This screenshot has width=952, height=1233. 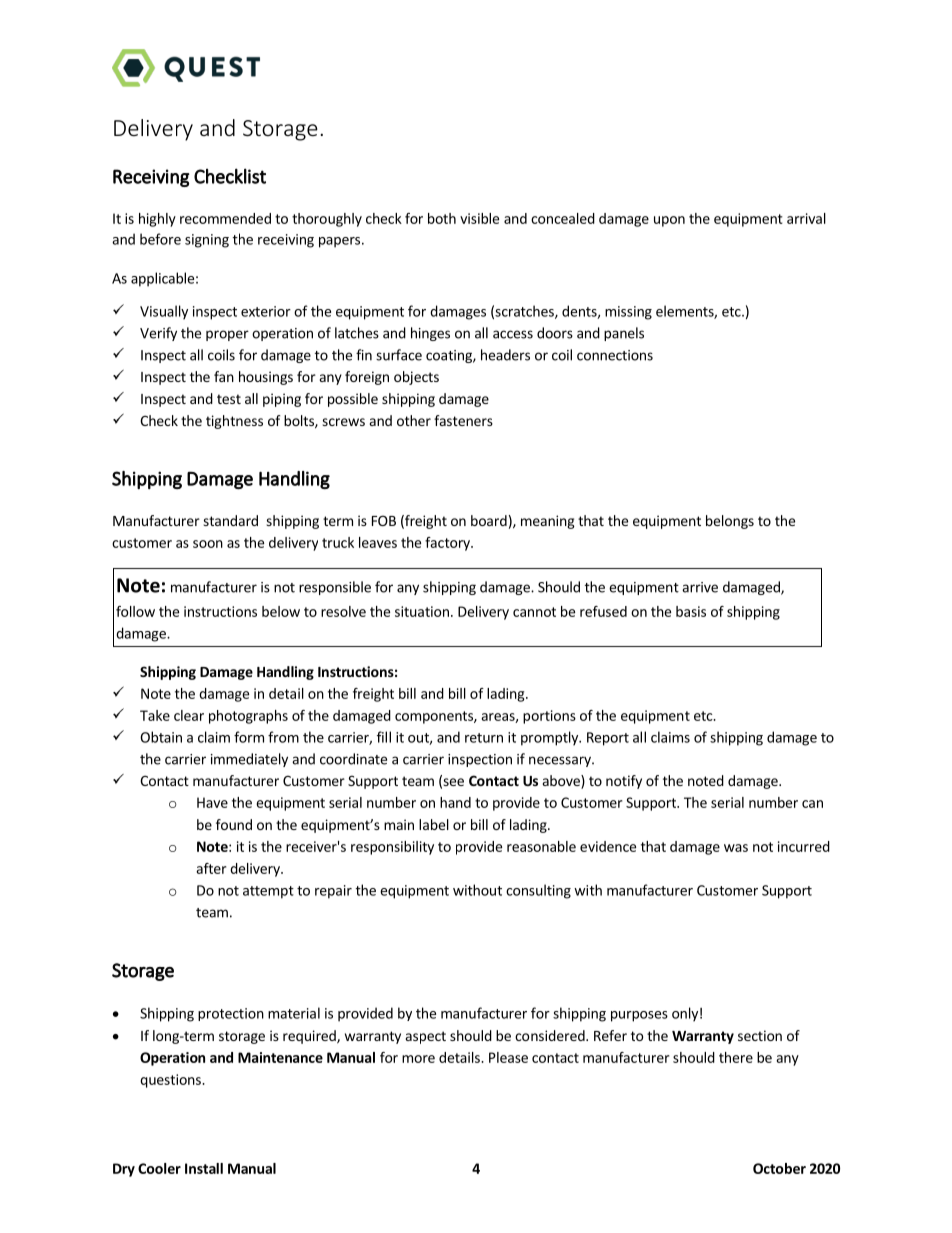 What do you see at coordinates (479, 218) in the screenshot?
I see `visible` at bounding box center [479, 218].
